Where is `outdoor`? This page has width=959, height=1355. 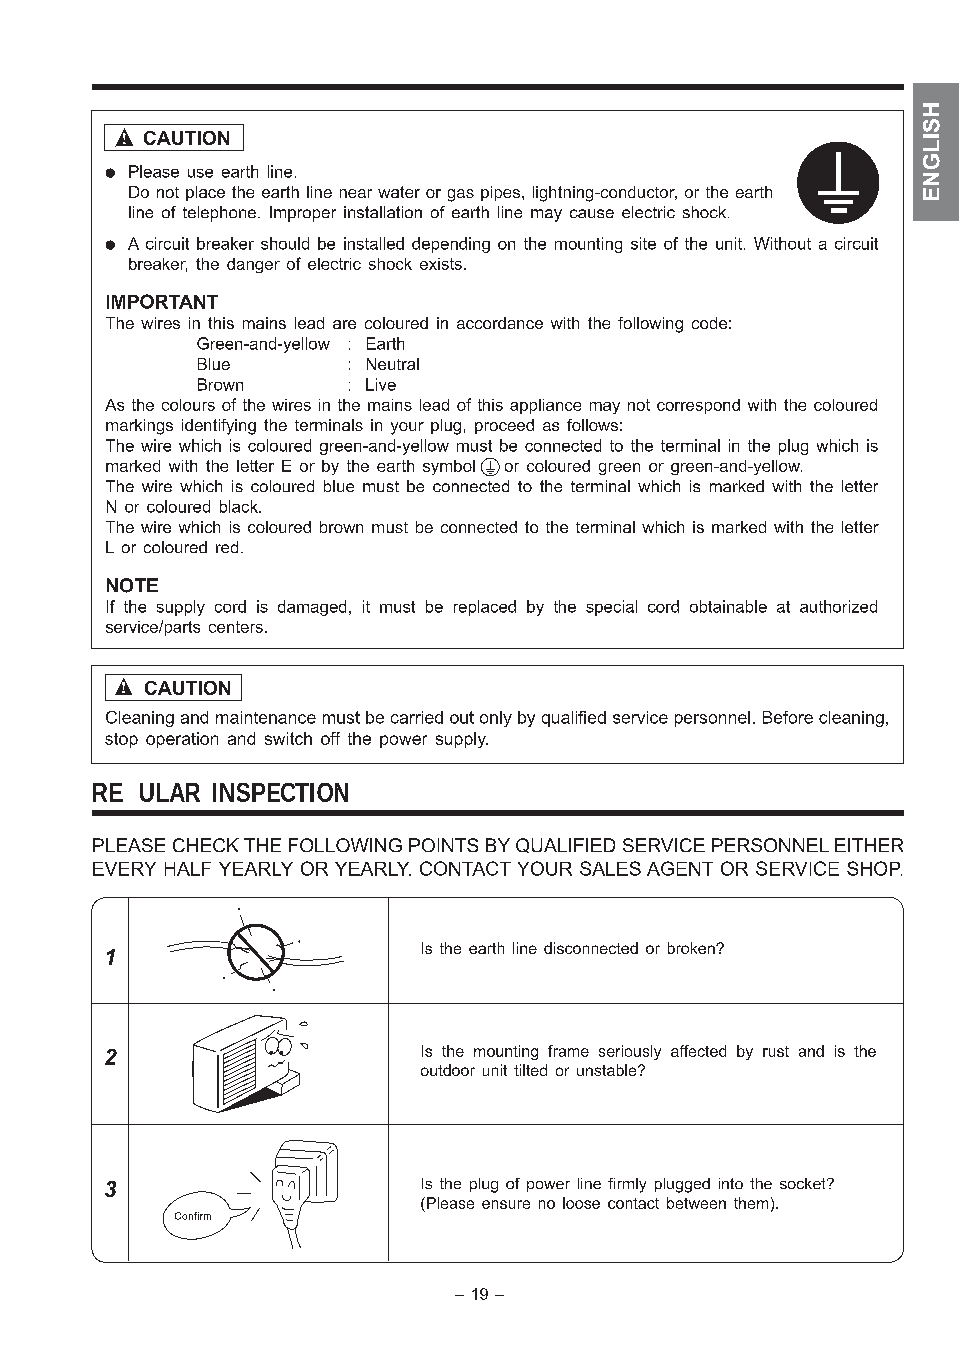
outdoor is located at coordinates (448, 1070).
